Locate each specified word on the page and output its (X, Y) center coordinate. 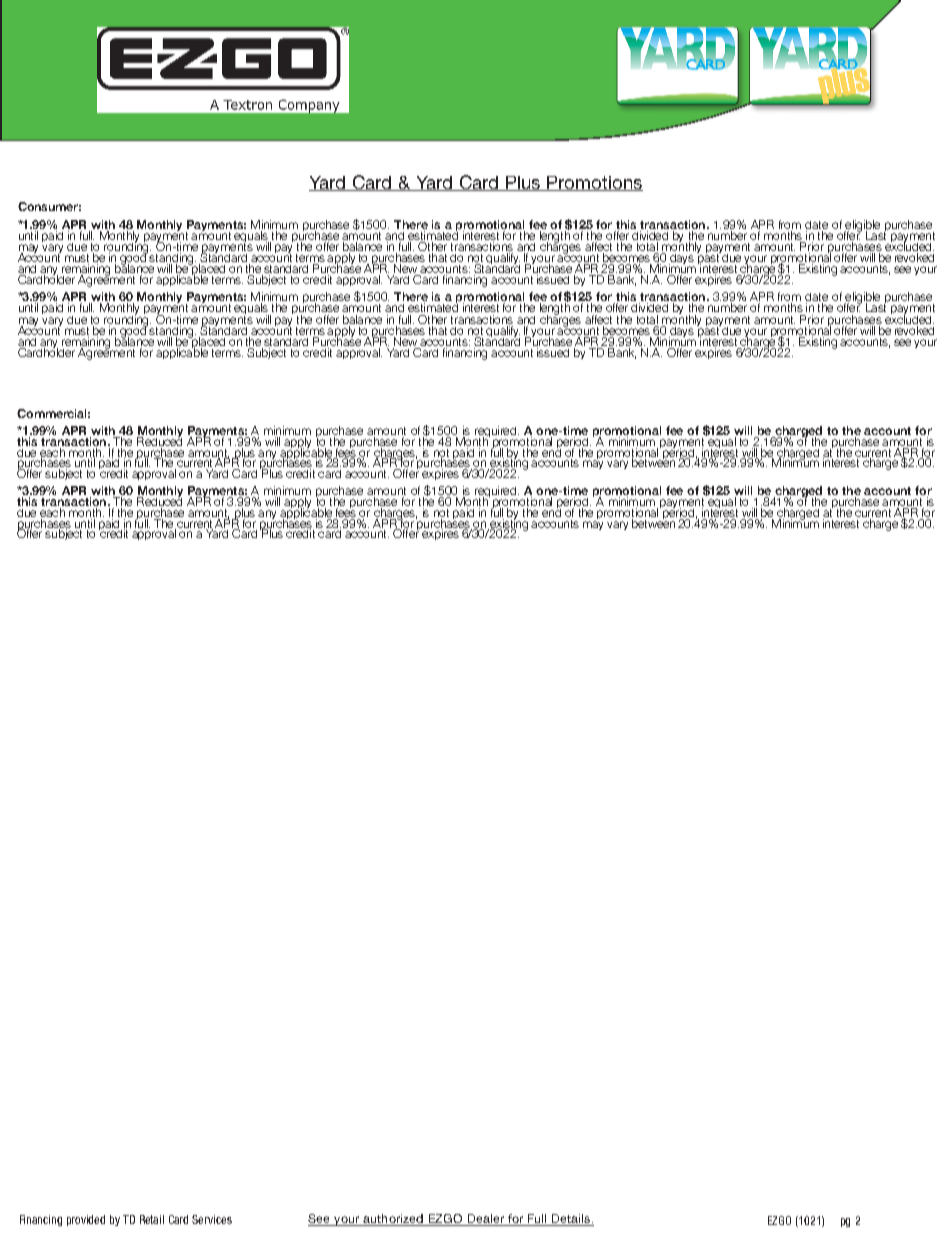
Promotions (594, 183)
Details (572, 1218)
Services (212, 1219)
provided (86, 1220)
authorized (393, 1218)
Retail (152, 1219)
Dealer (486, 1218)
